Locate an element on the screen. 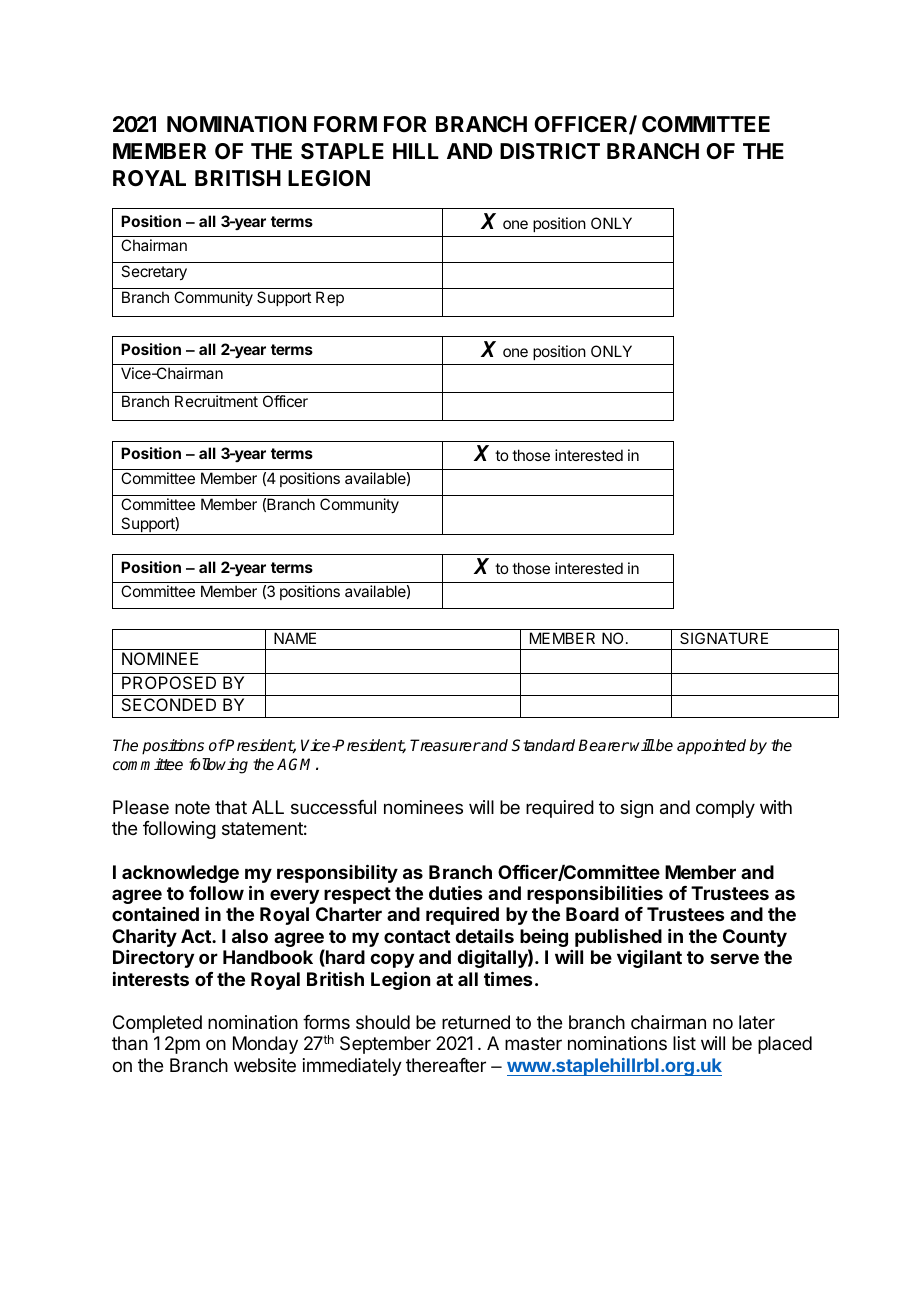 This screenshot has height=1308, width=924. Standard is located at coordinates (543, 745).
